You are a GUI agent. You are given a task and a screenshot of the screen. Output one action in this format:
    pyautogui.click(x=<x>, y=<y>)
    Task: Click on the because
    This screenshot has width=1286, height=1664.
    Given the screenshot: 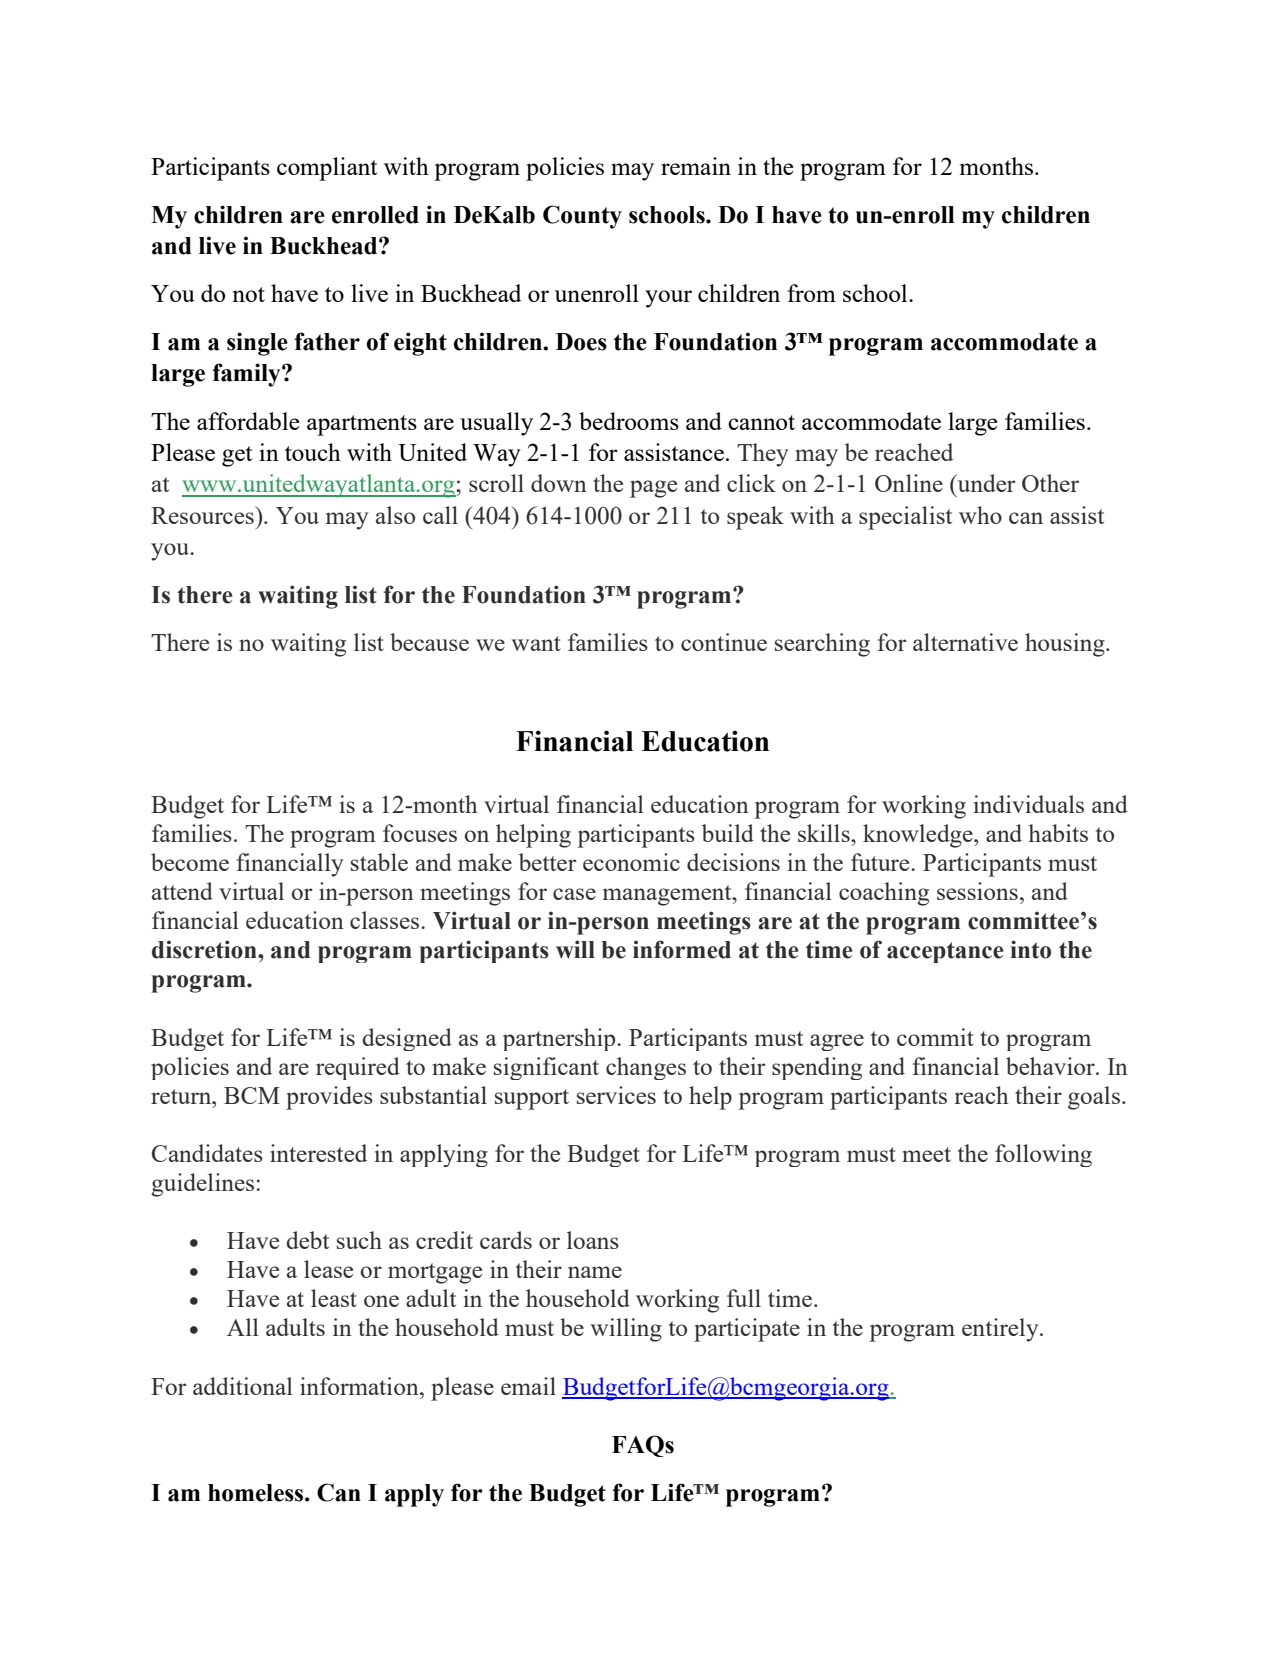 What is the action you would take?
    pyautogui.click(x=429, y=642)
